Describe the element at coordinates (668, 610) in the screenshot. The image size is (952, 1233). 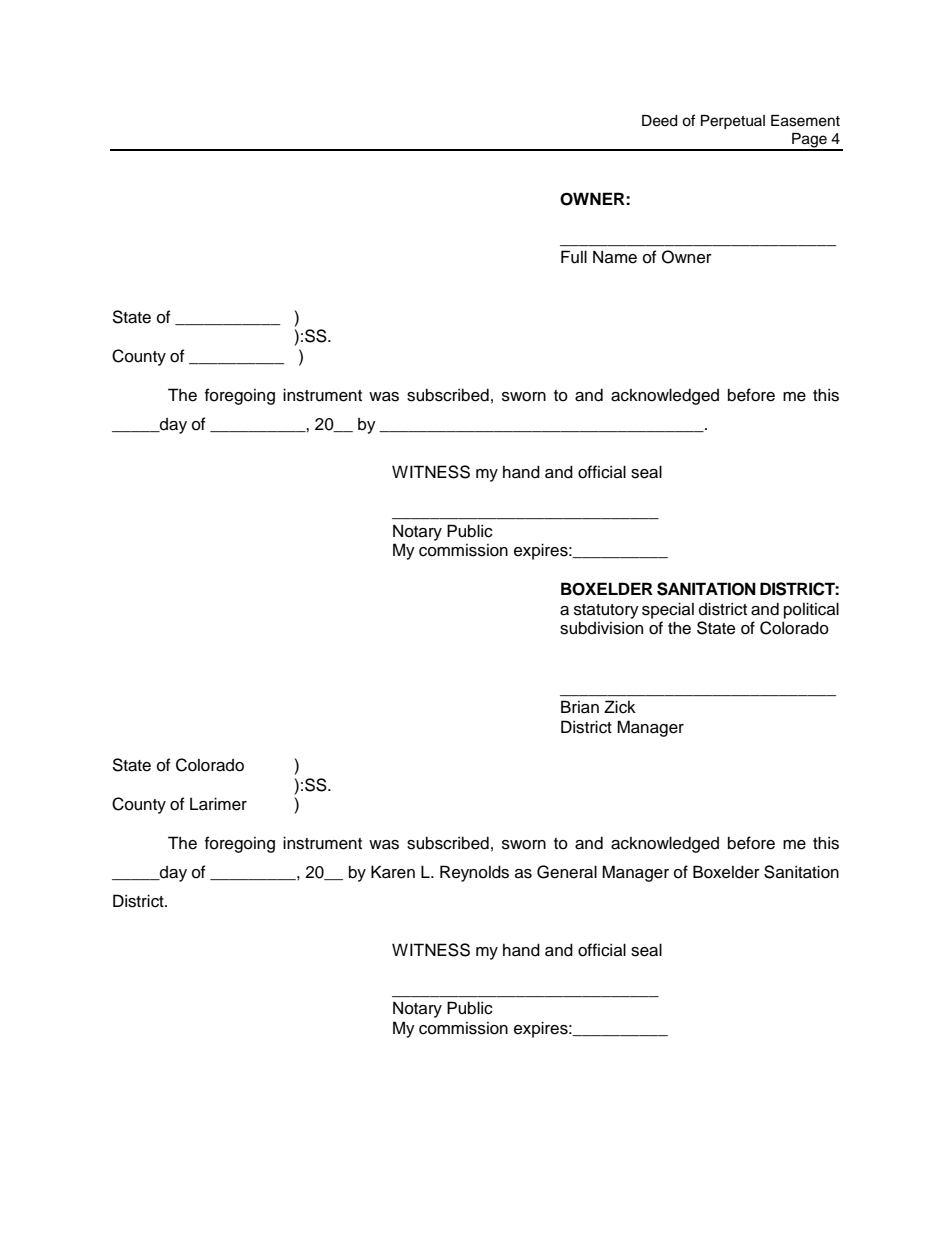
I see `special` at that location.
